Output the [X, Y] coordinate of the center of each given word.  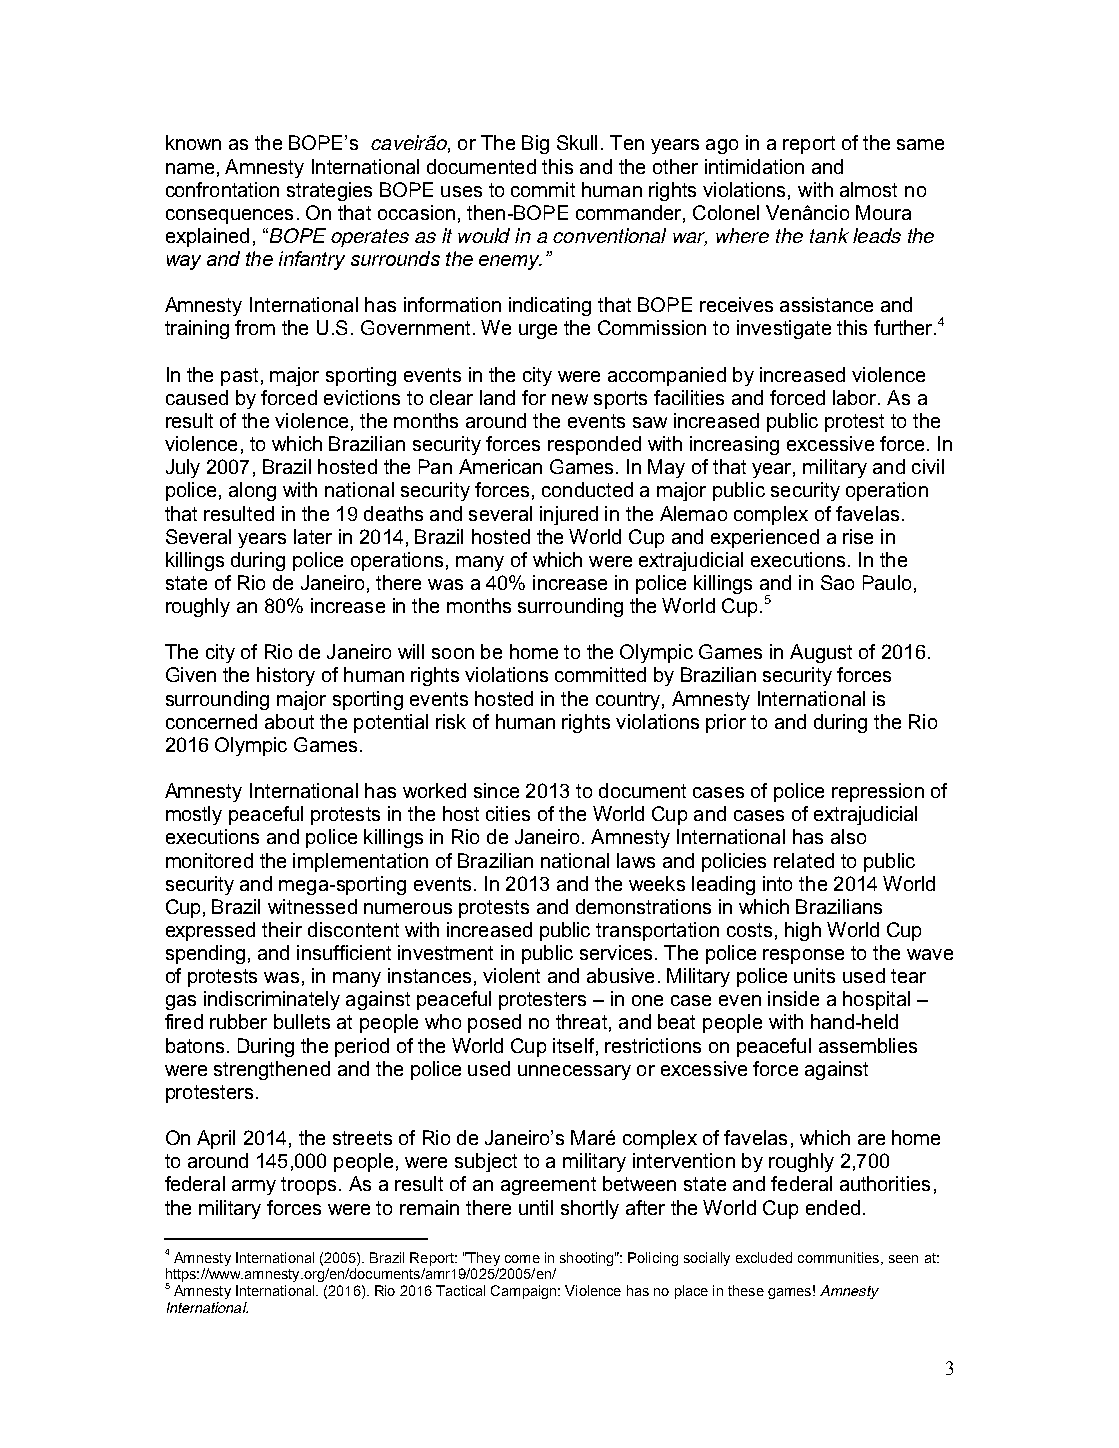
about [289, 721]
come [522, 1259]
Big [535, 144]
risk [451, 721]
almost [868, 189]
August [821, 653]
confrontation [222, 189]
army [254, 1187]
